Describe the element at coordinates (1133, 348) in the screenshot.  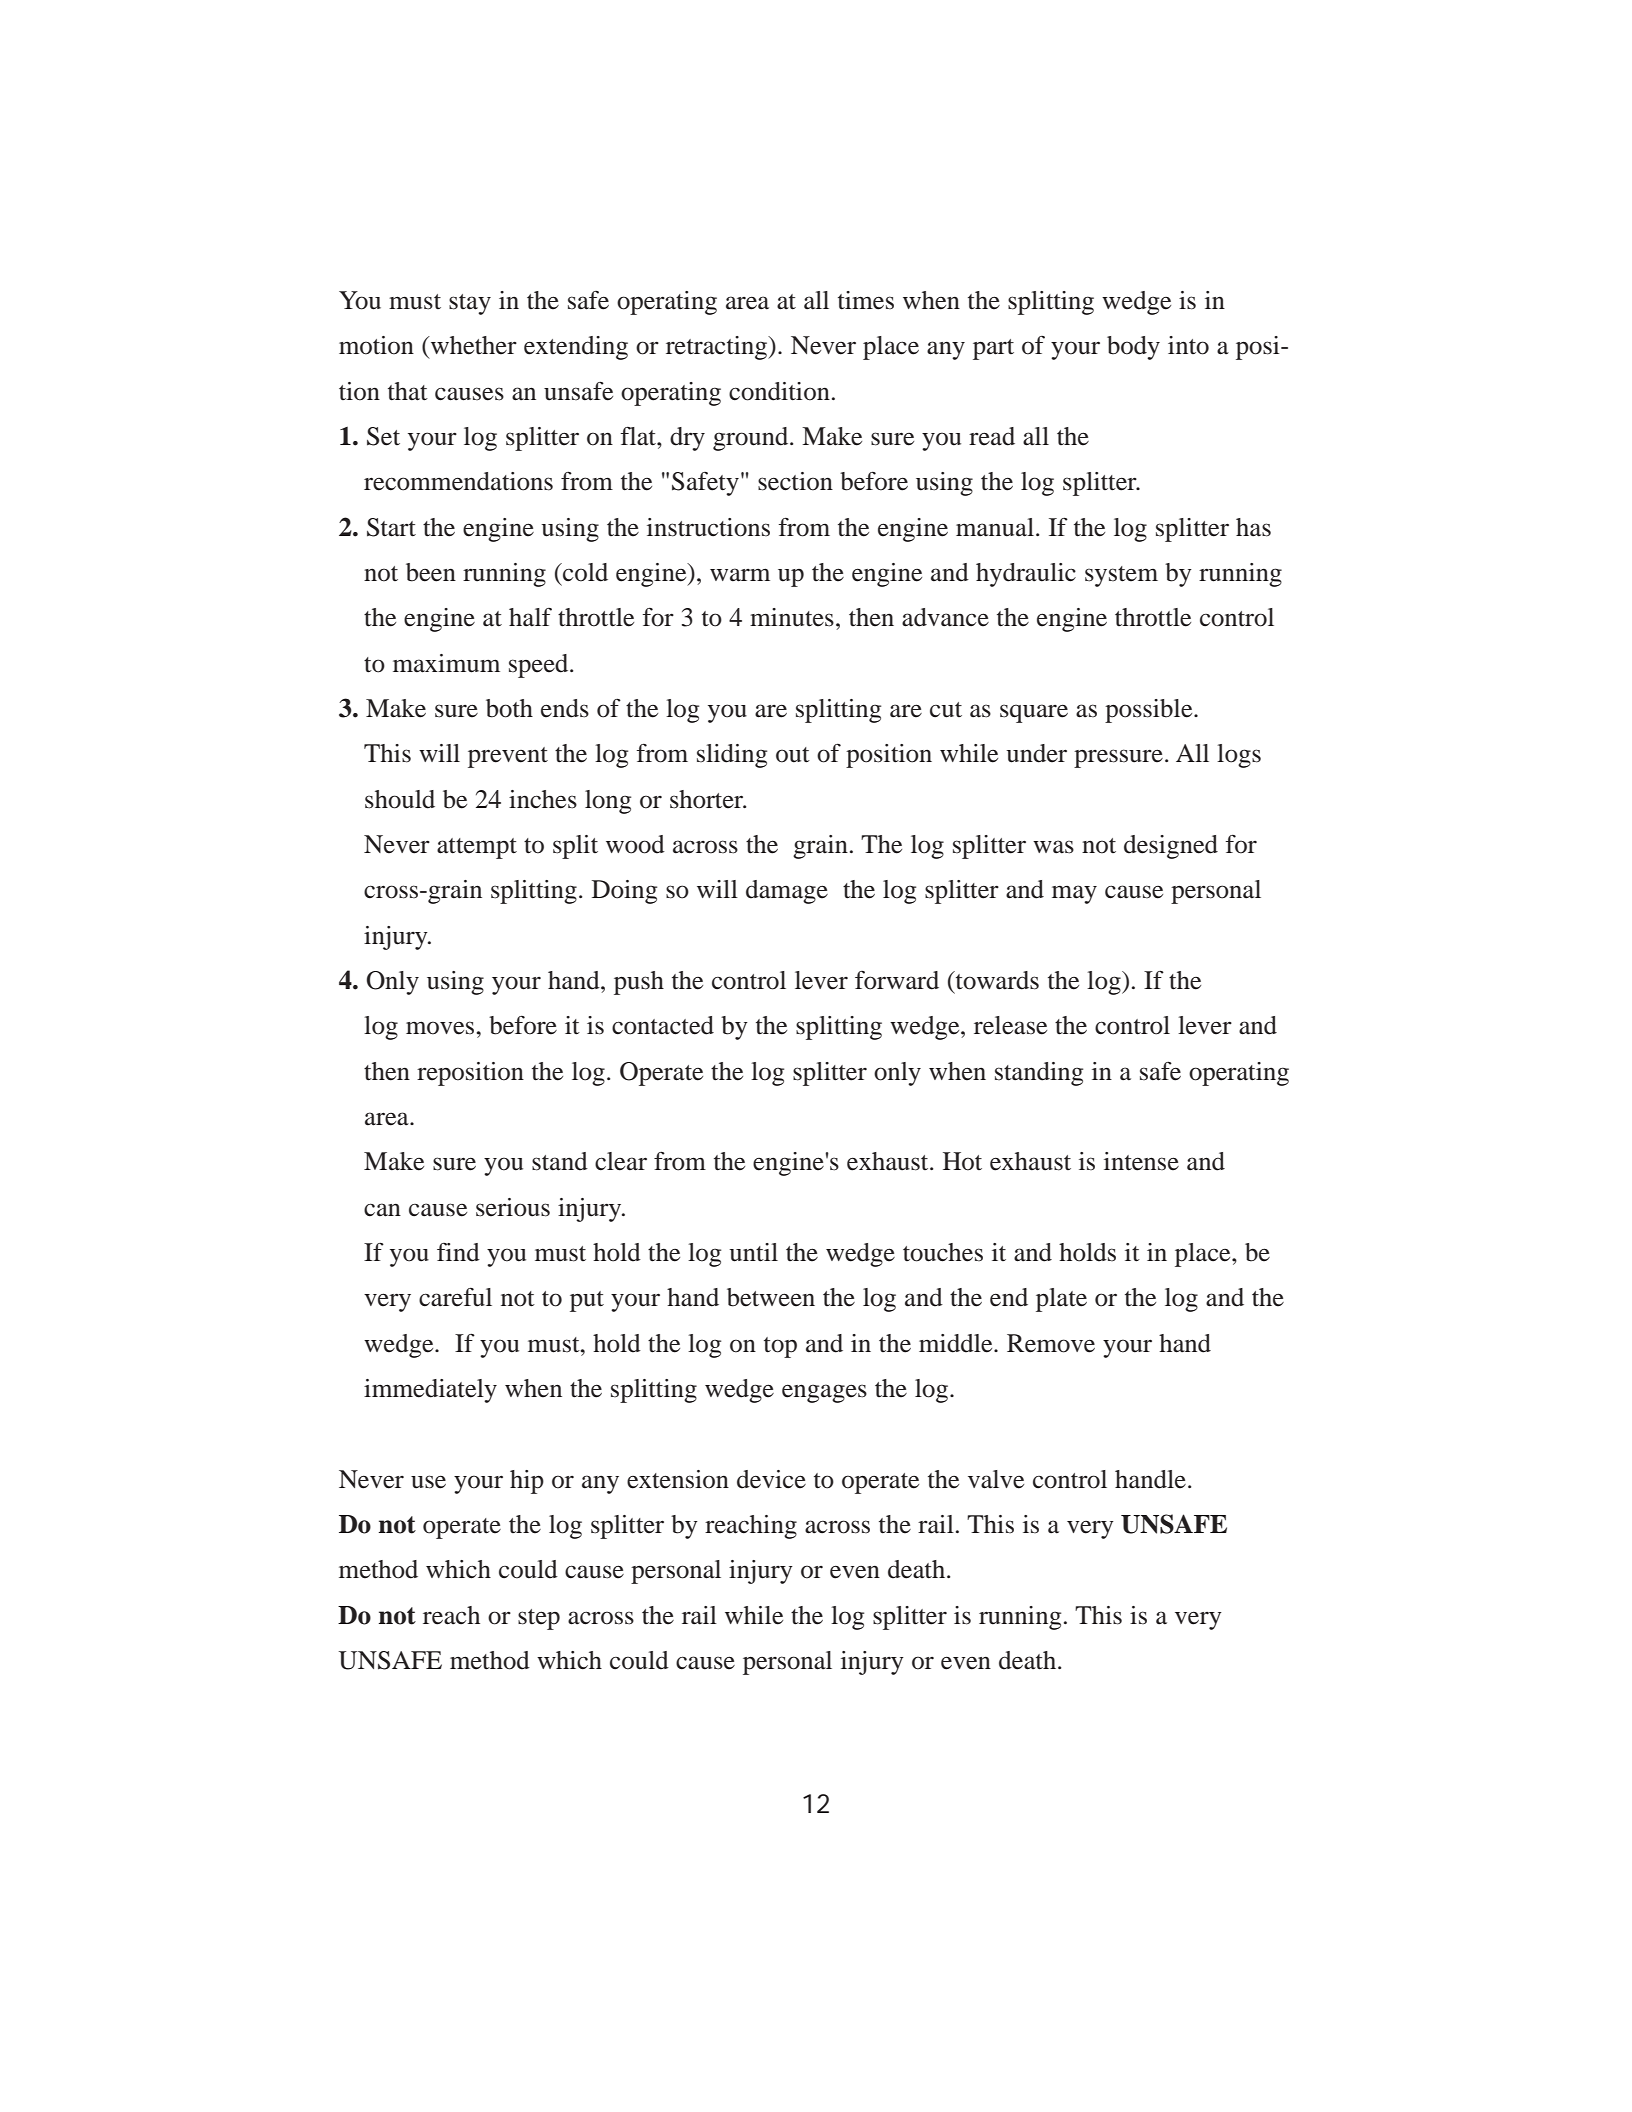
I see `body` at that location.
